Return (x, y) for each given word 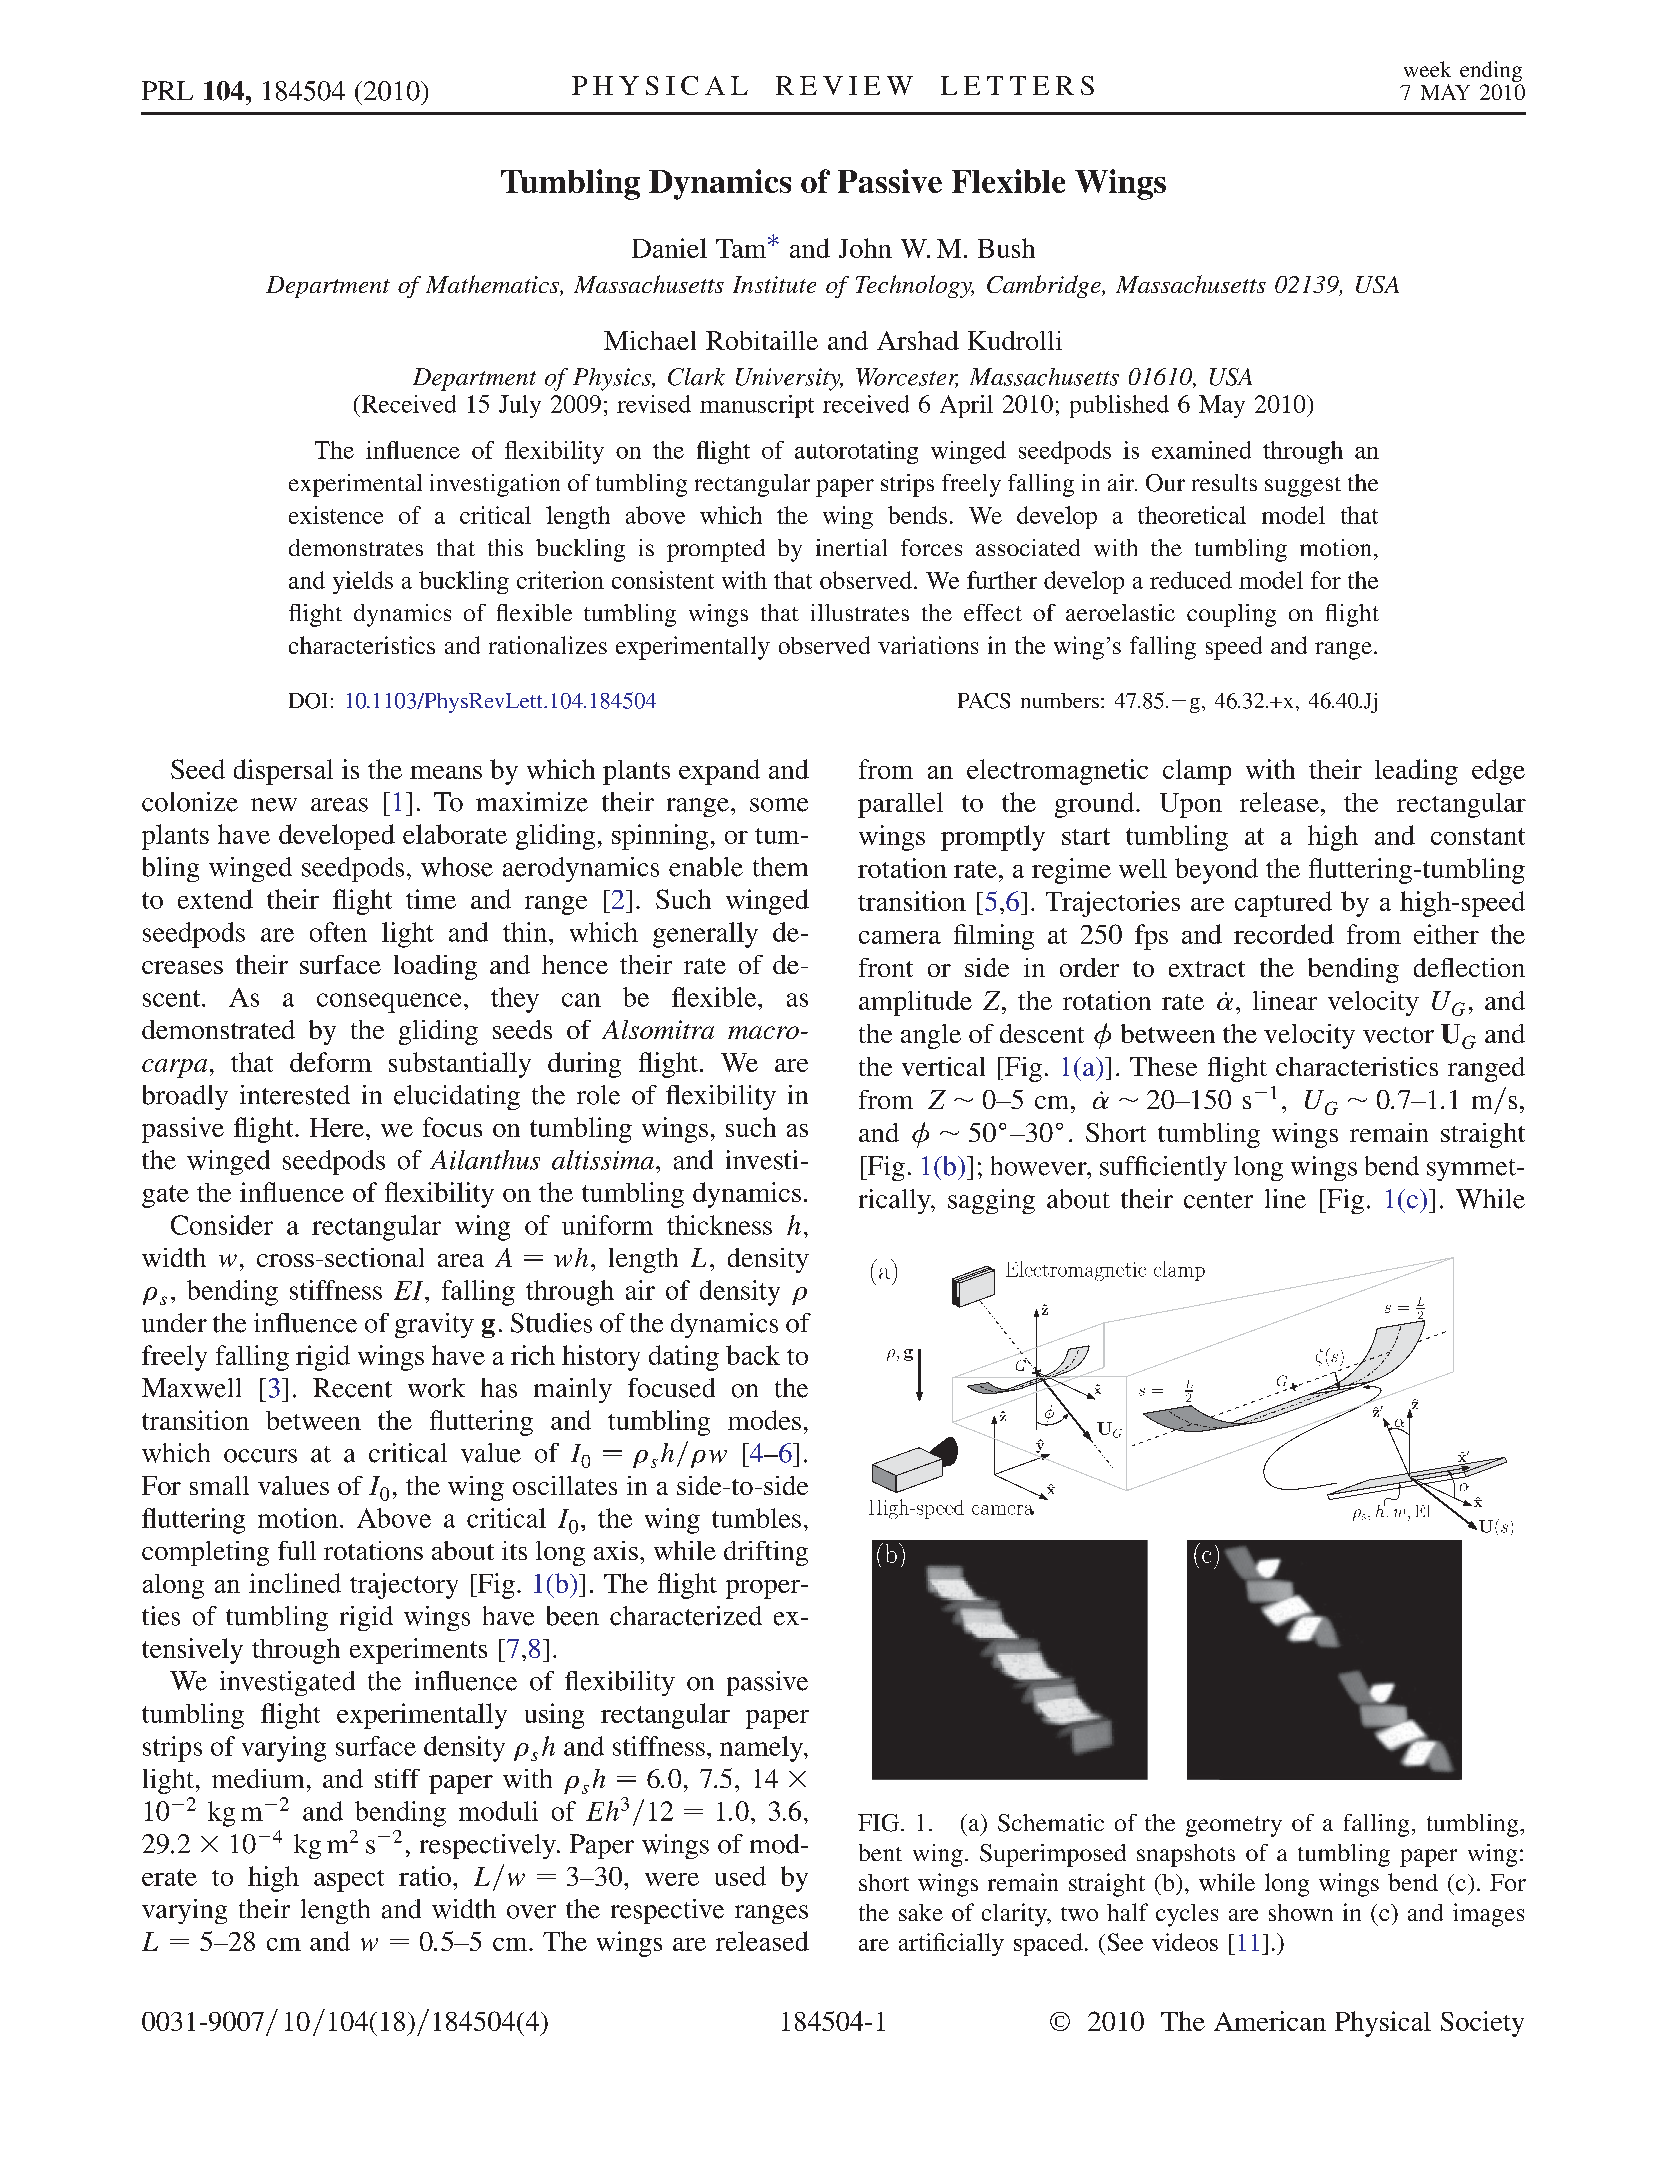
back (753, 1355)
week (1427, 69)
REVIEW (844, 85)
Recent (352, 1388)
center (1218, 1200)
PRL (167, 90)
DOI (308, 701)
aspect (349, 1881)
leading (1416, 772)
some (779, 805)
